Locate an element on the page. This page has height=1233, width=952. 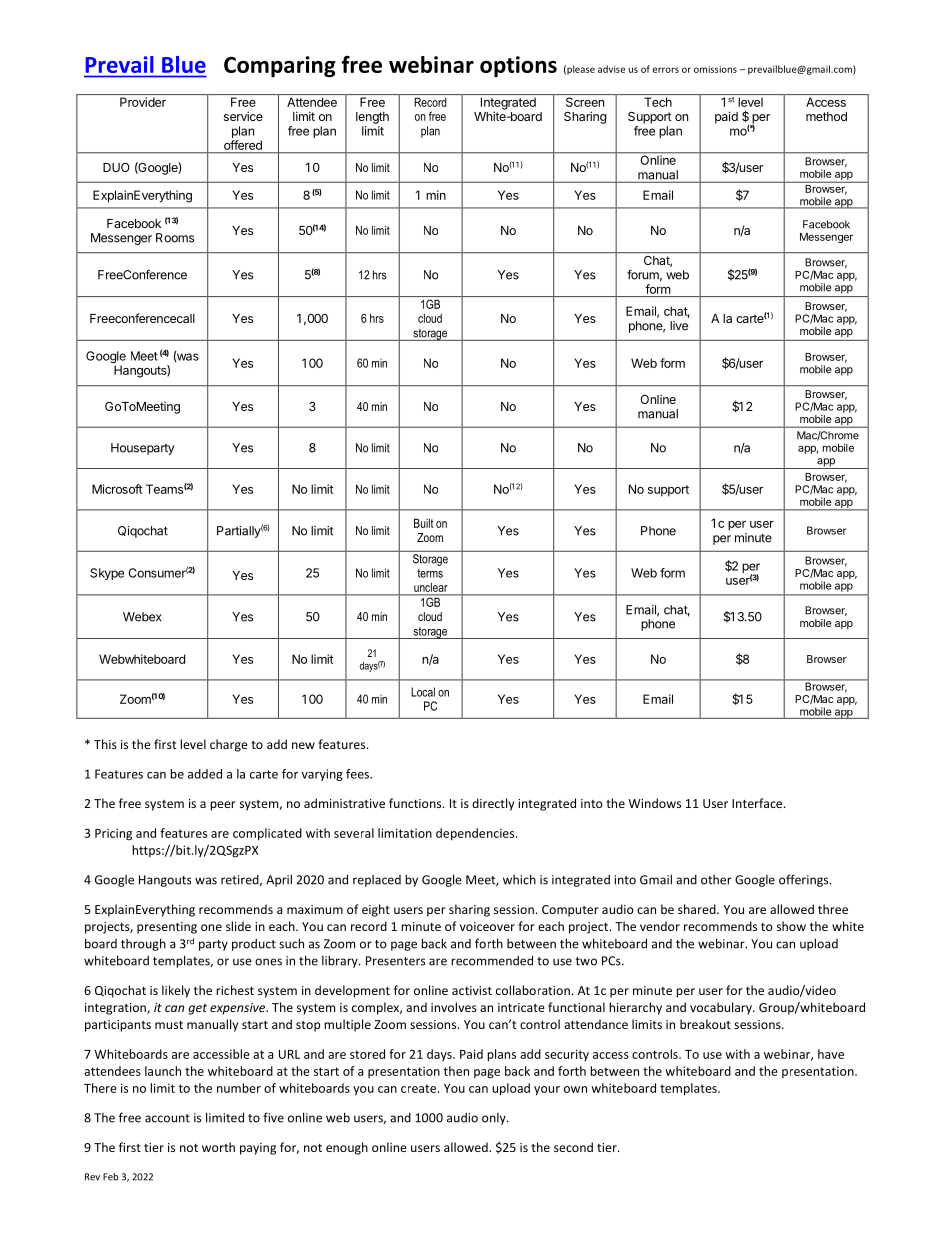
Rooms is located at coordinates (175, 238).
